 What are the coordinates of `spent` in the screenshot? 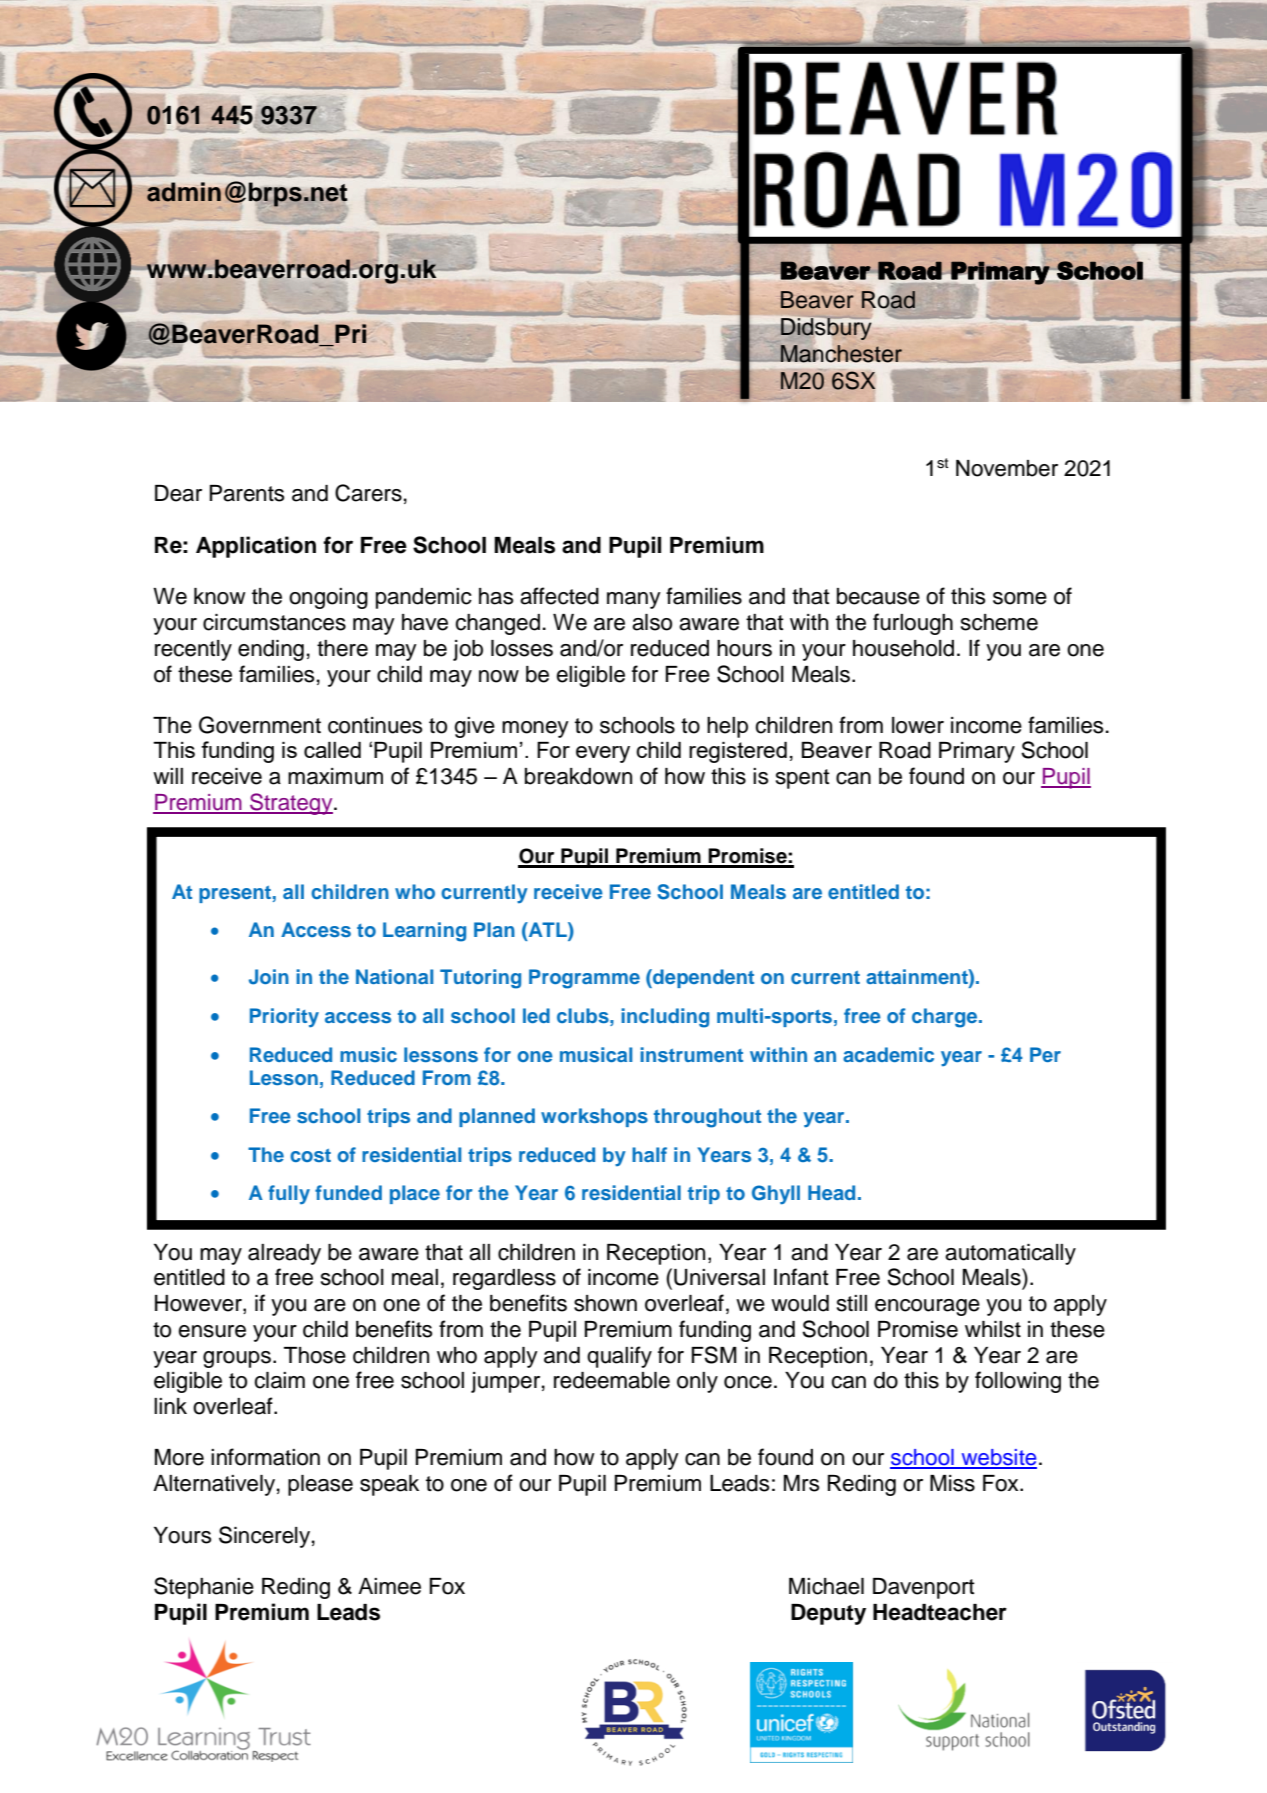 It's located at (803, 779).
